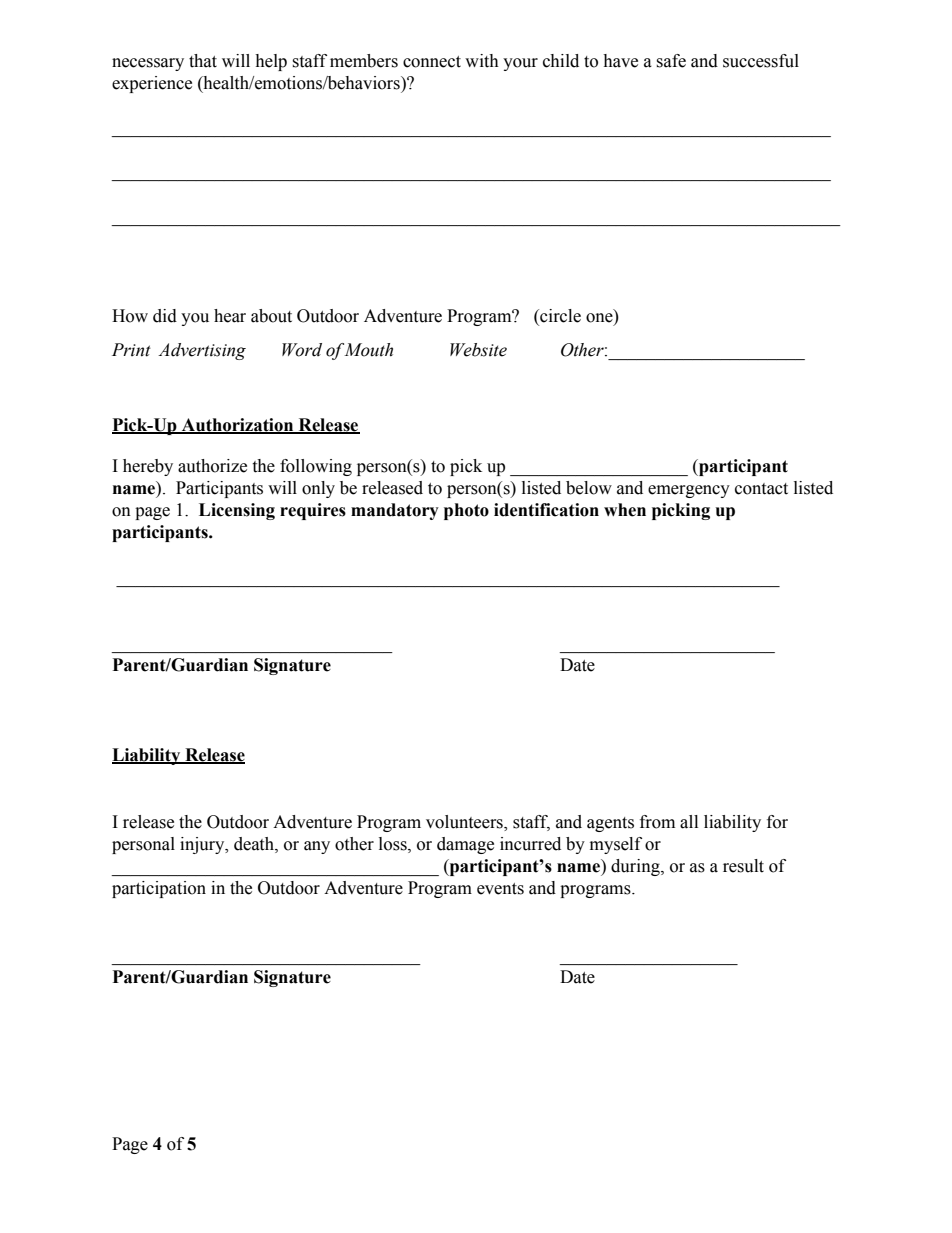 Image resolution: width=952 pixels, height=1233 pixels. I want to click on authorize, so click(212, 466).
